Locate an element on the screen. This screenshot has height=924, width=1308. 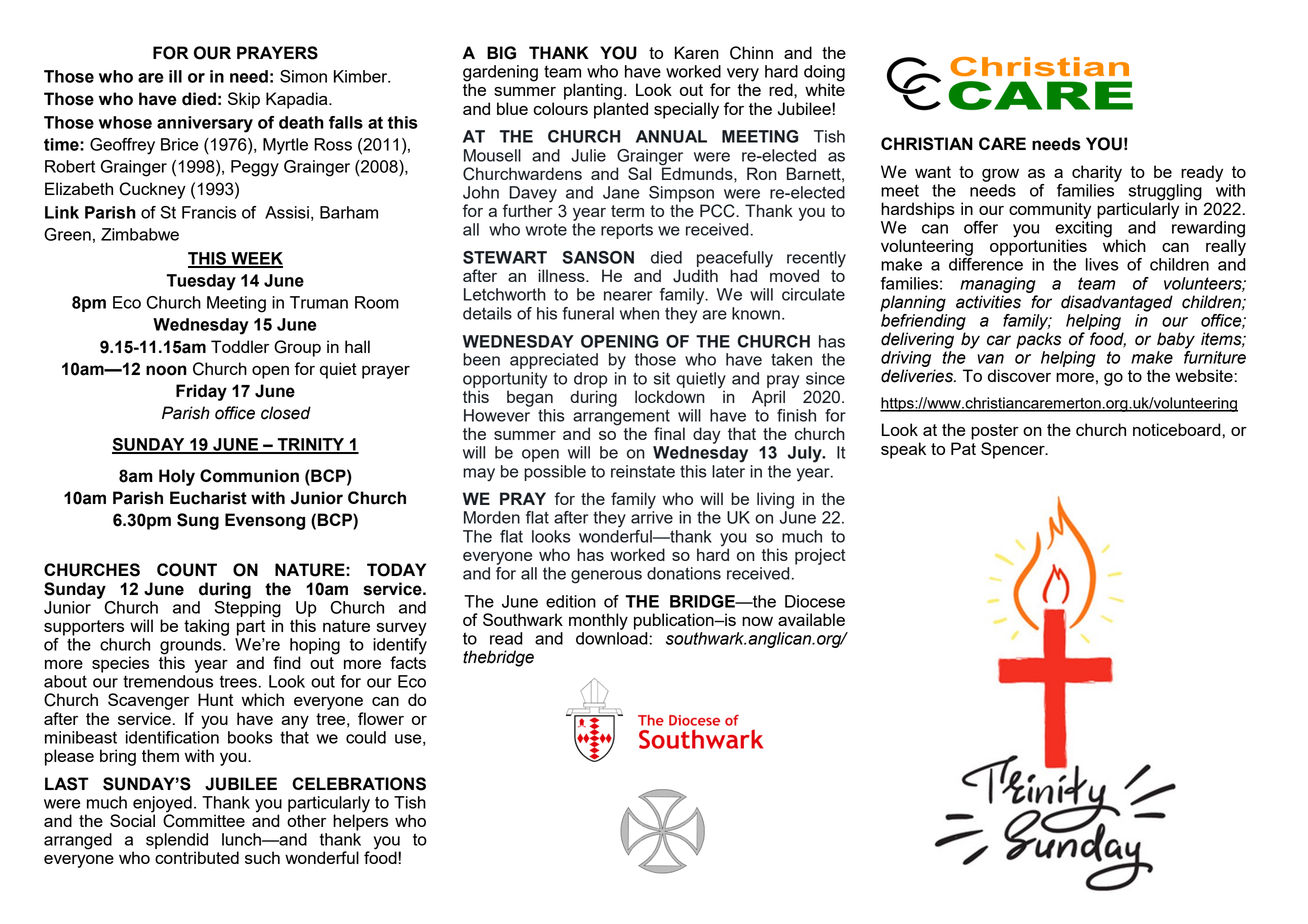
download is located at coordinates (613, 638).
